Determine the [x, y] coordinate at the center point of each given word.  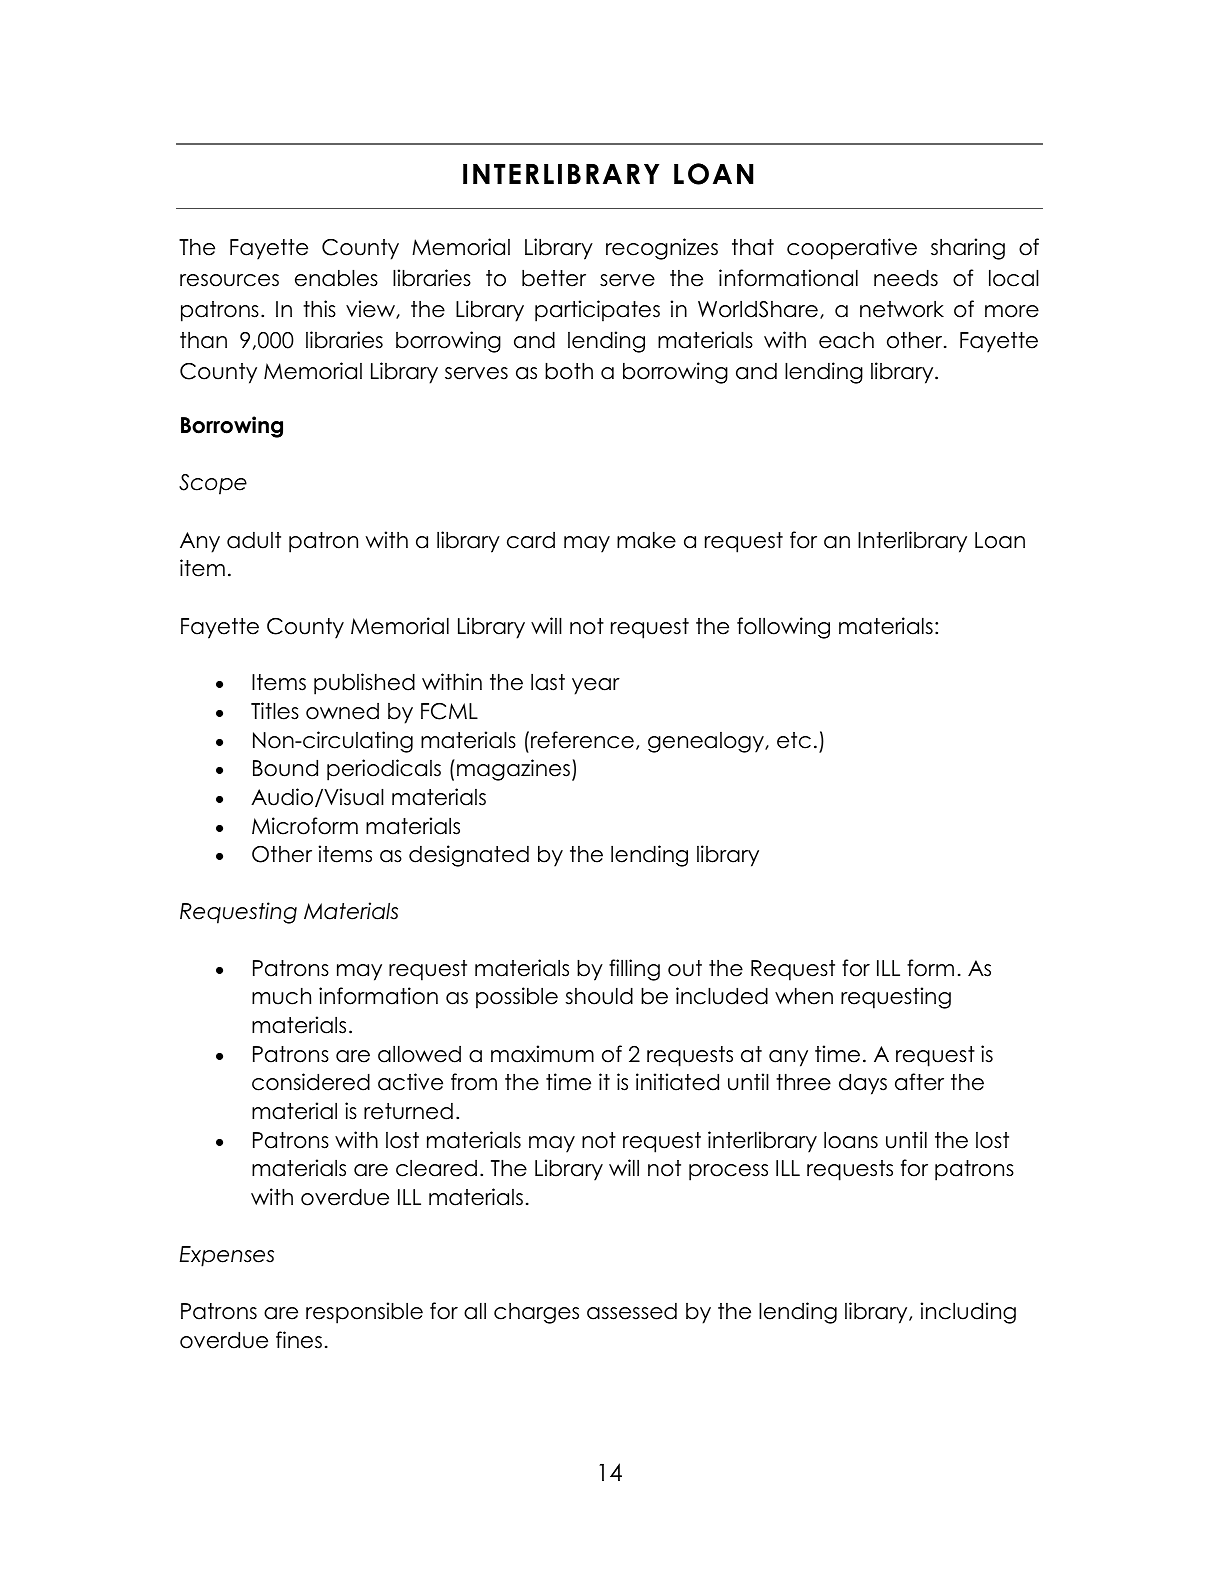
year [596, 686]
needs [906, 278]
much [281, 996]
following [783, 628]
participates [597, 311]
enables [336, 278]
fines [299, 1340]
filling [634, 970]
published [364, 684]
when [804, 996]
